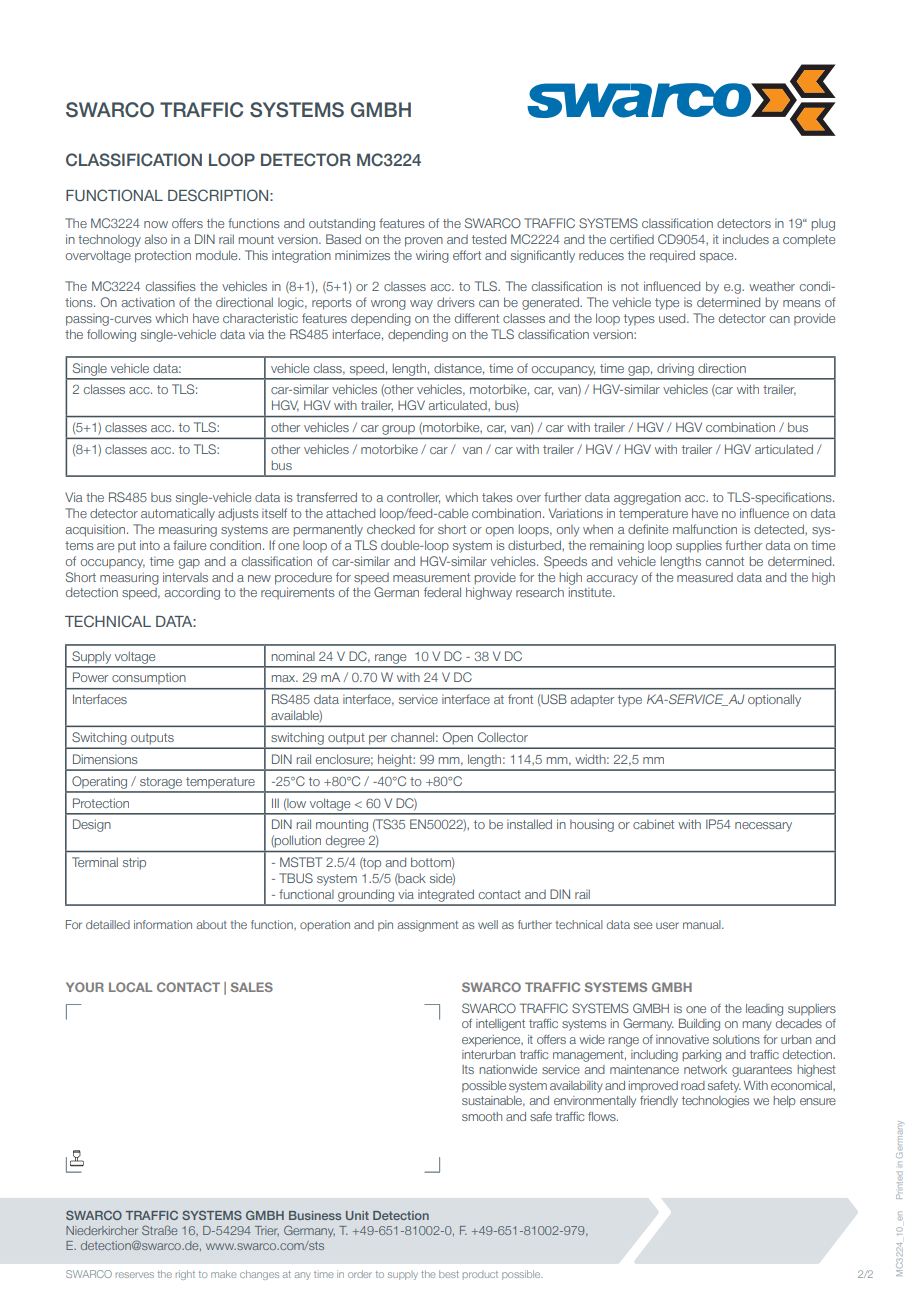 The image size is (924, 1308). I want to click on controller, so click(413, 498).
